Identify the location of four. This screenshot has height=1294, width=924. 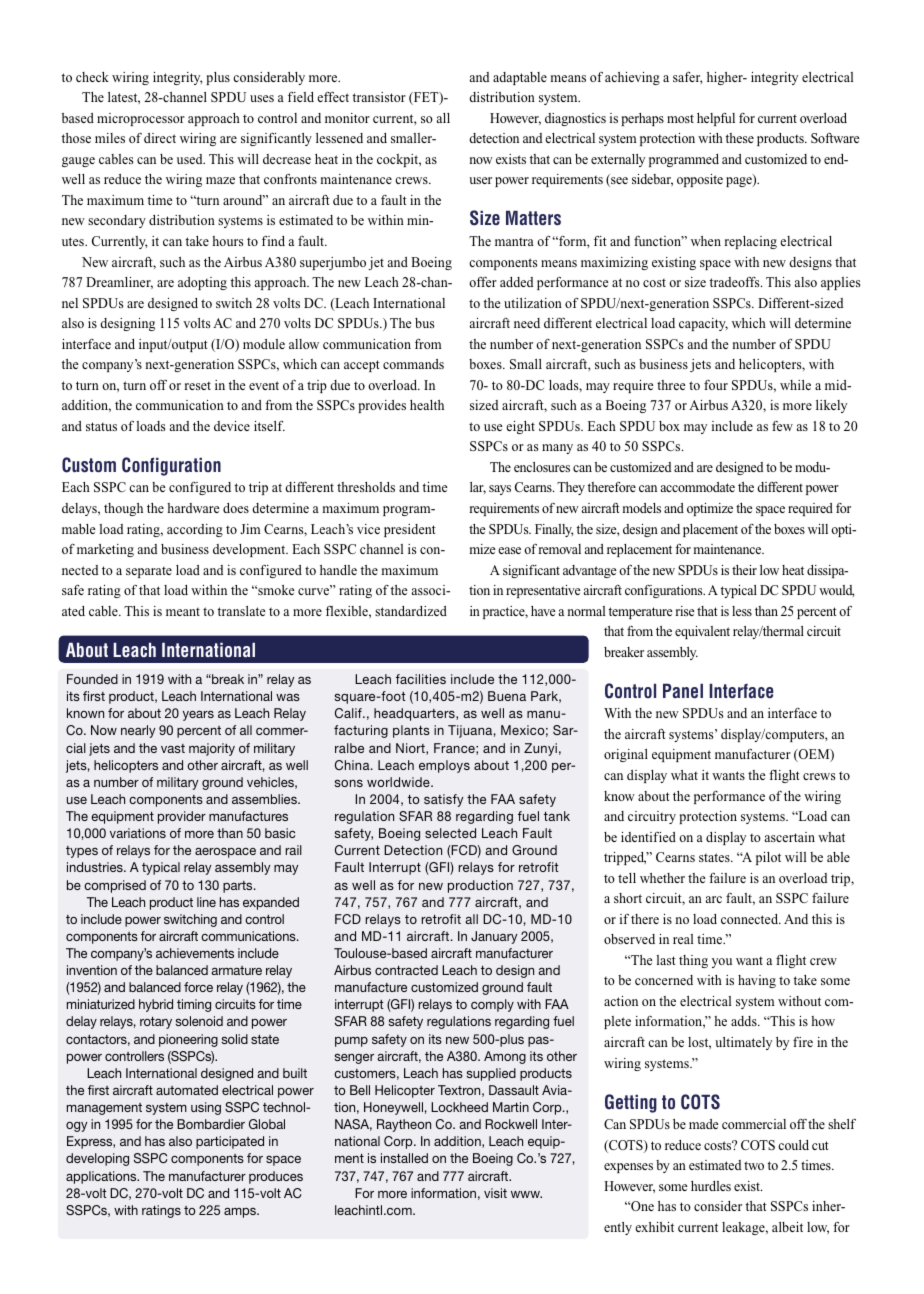
(716, 385).
